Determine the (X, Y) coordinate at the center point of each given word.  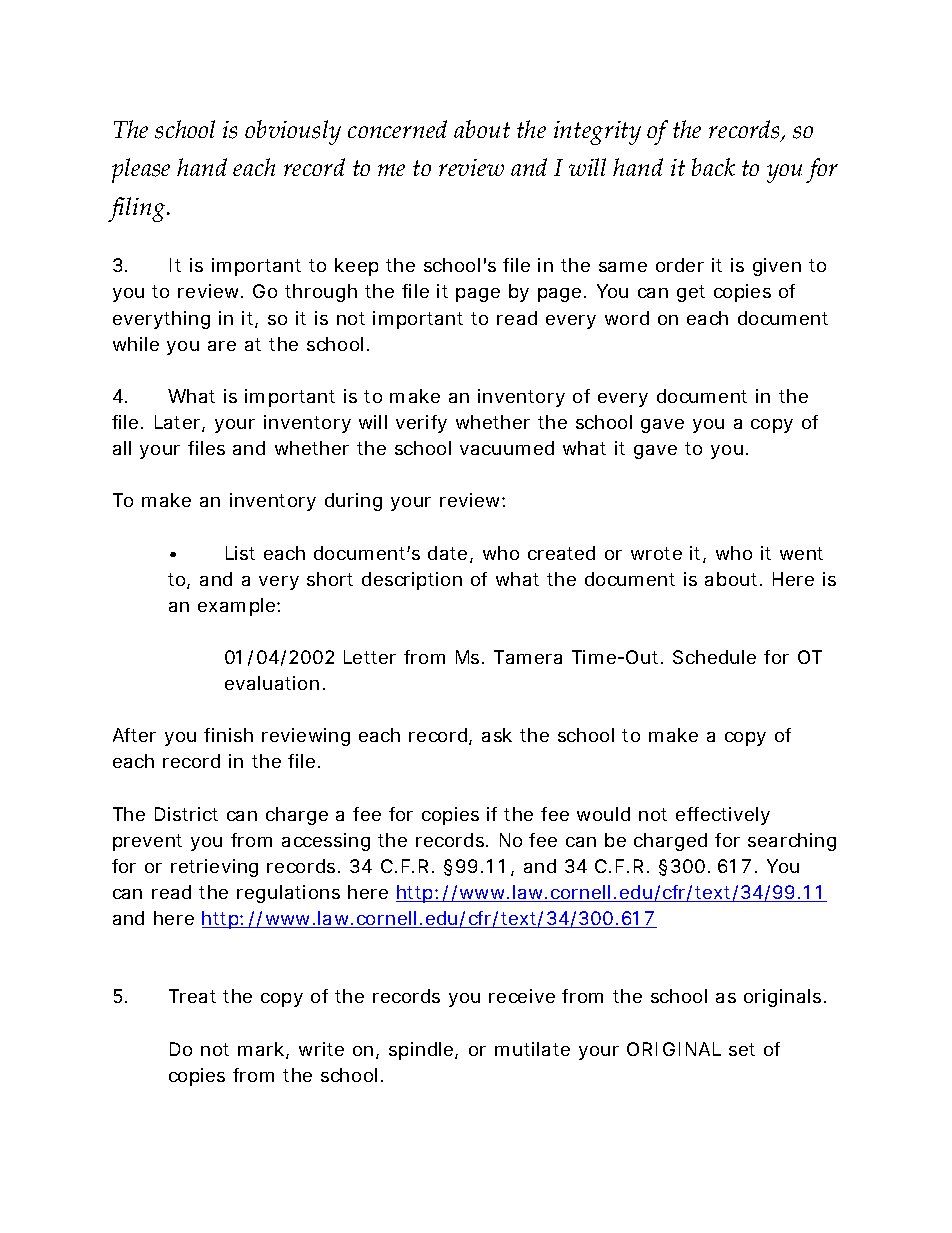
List (240, 553)
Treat (192, 996)
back (713, 167)
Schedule (714, 657)
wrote (656, 553)
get (691, 293)
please (141, 170)
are (222, 346)
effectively (723, 816)
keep (356, 267)
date (447, 553)
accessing (326, 842)
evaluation (272, 683)
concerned (397, 129)
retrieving (214, 868)
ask (497, 735)
